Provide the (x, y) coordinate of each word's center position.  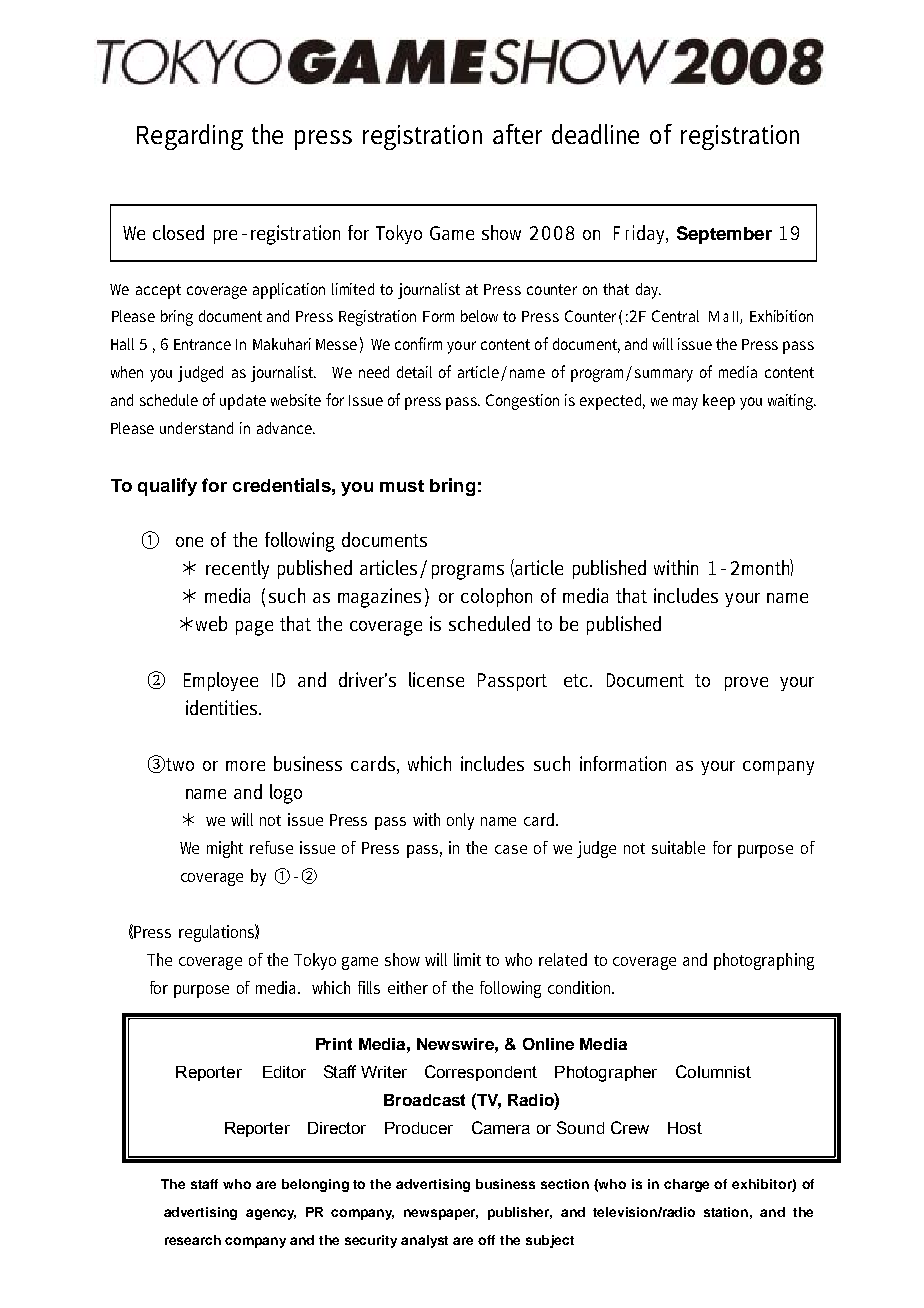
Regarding (190, 137)
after (517, 134)
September (724, 235)
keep (719, 402)
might (225, 849)
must (402, 486)
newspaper (441, 1214)
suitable (678, 847)
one (189, 542)
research (193, 1240)
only (460, 821)
